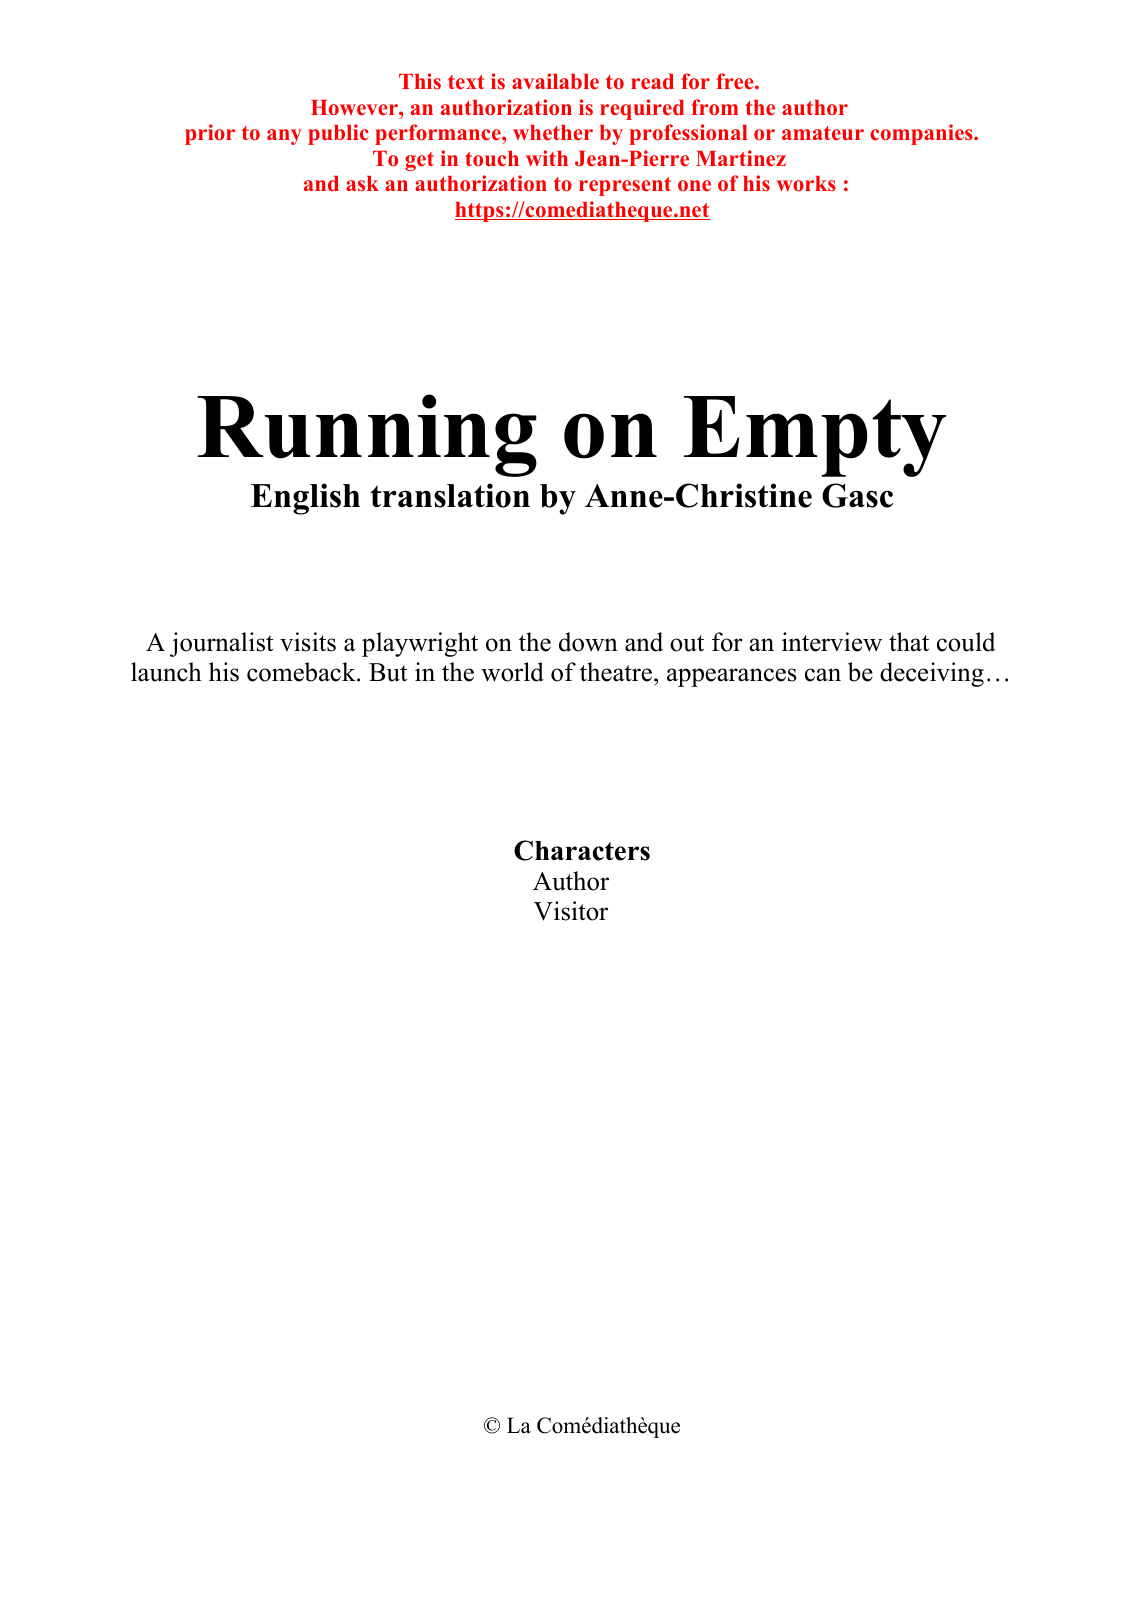  I want to click on available, so click(555, 81).
